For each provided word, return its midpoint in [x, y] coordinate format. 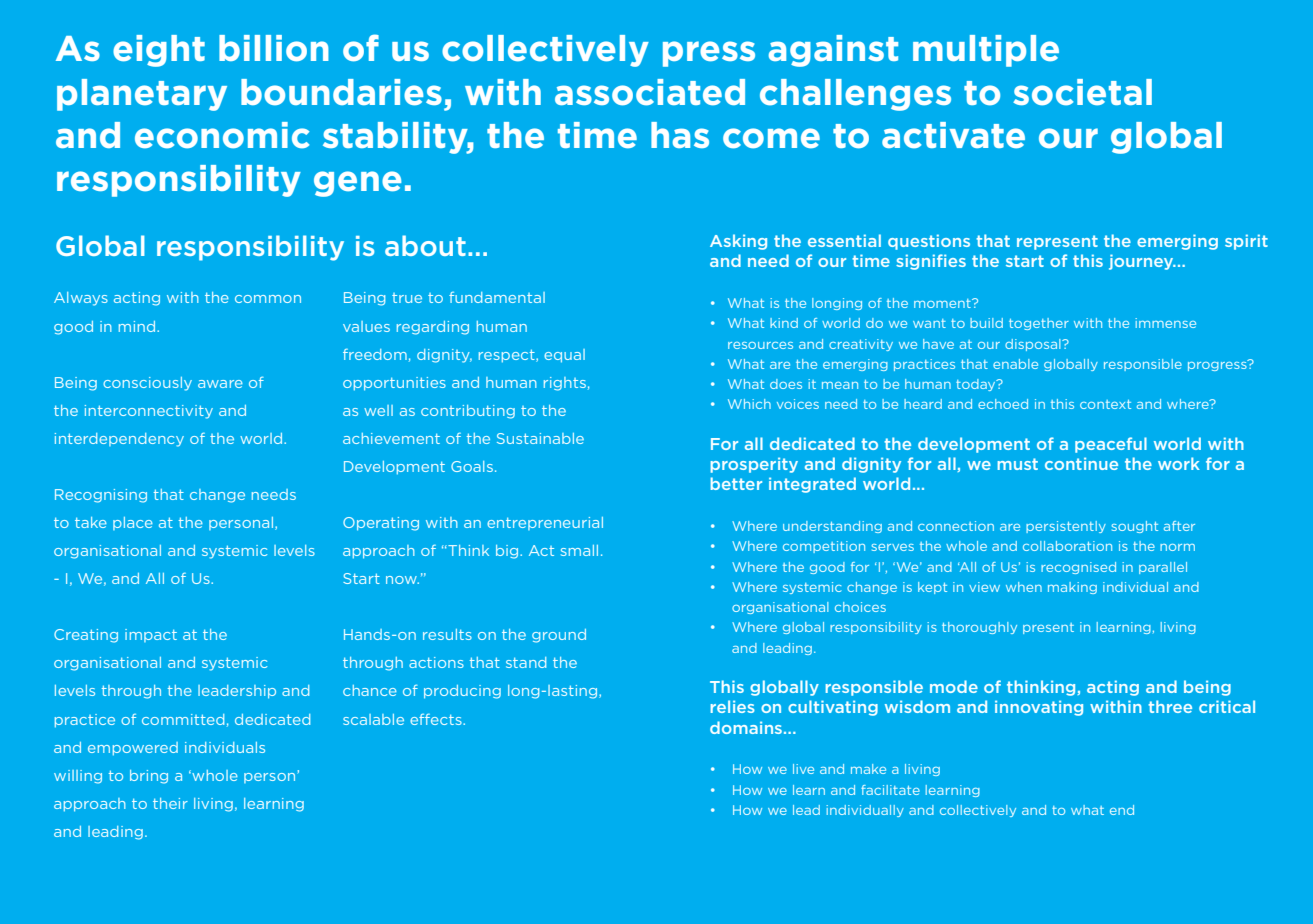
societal [1082, 92]
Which [749, 404]
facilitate [890, 790]
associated [650, 92]
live [803, 769]
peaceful [1111, 445]
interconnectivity [149, 412]
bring [149, 777]
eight [159, 51]
